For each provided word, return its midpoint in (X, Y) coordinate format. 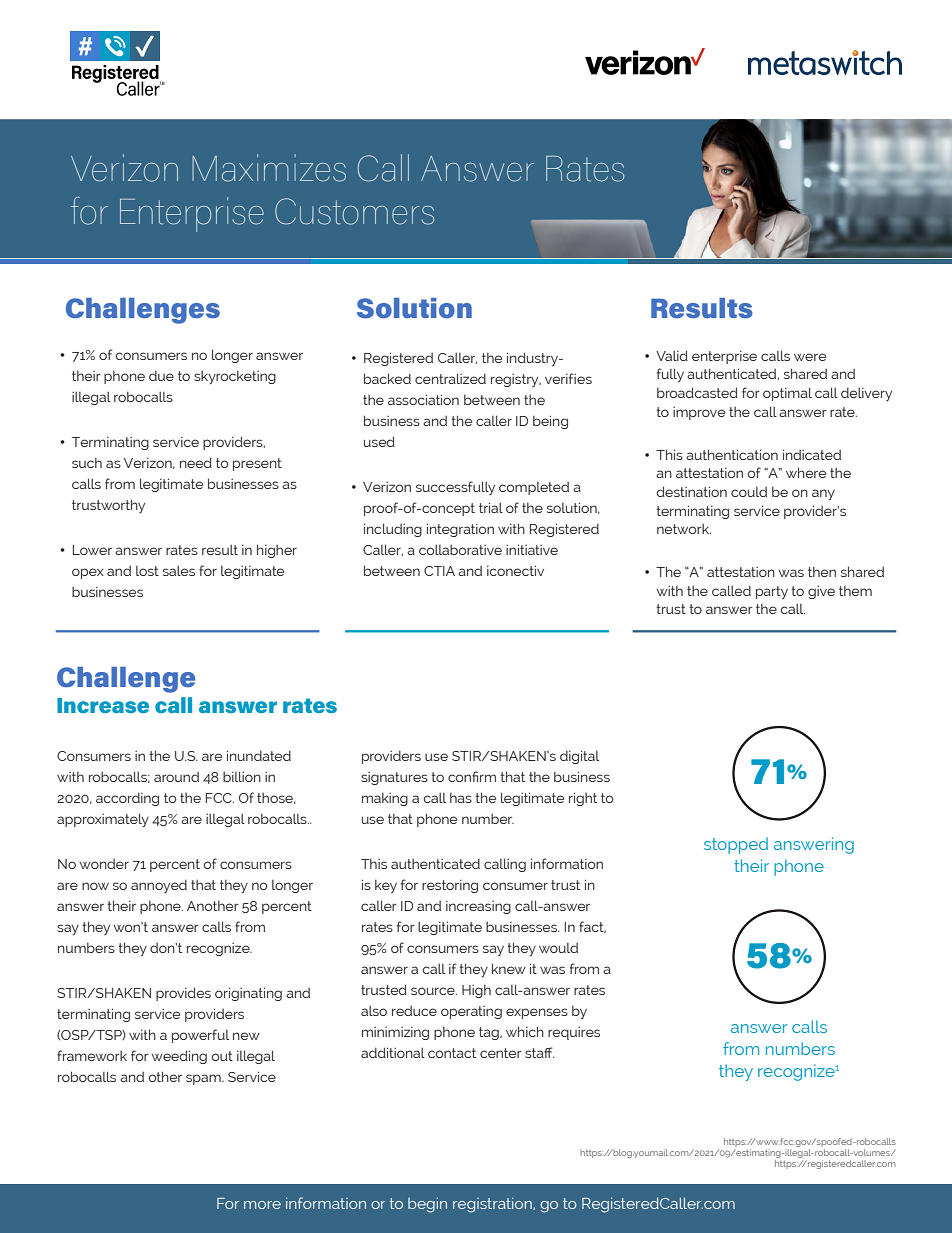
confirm (472, 776)
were (810, 357)
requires (574, 1033)
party (772, 592)
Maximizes (269, 168)
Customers (354, 211)
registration (493, 1205)
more (262, 1205)
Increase (103, 705)
